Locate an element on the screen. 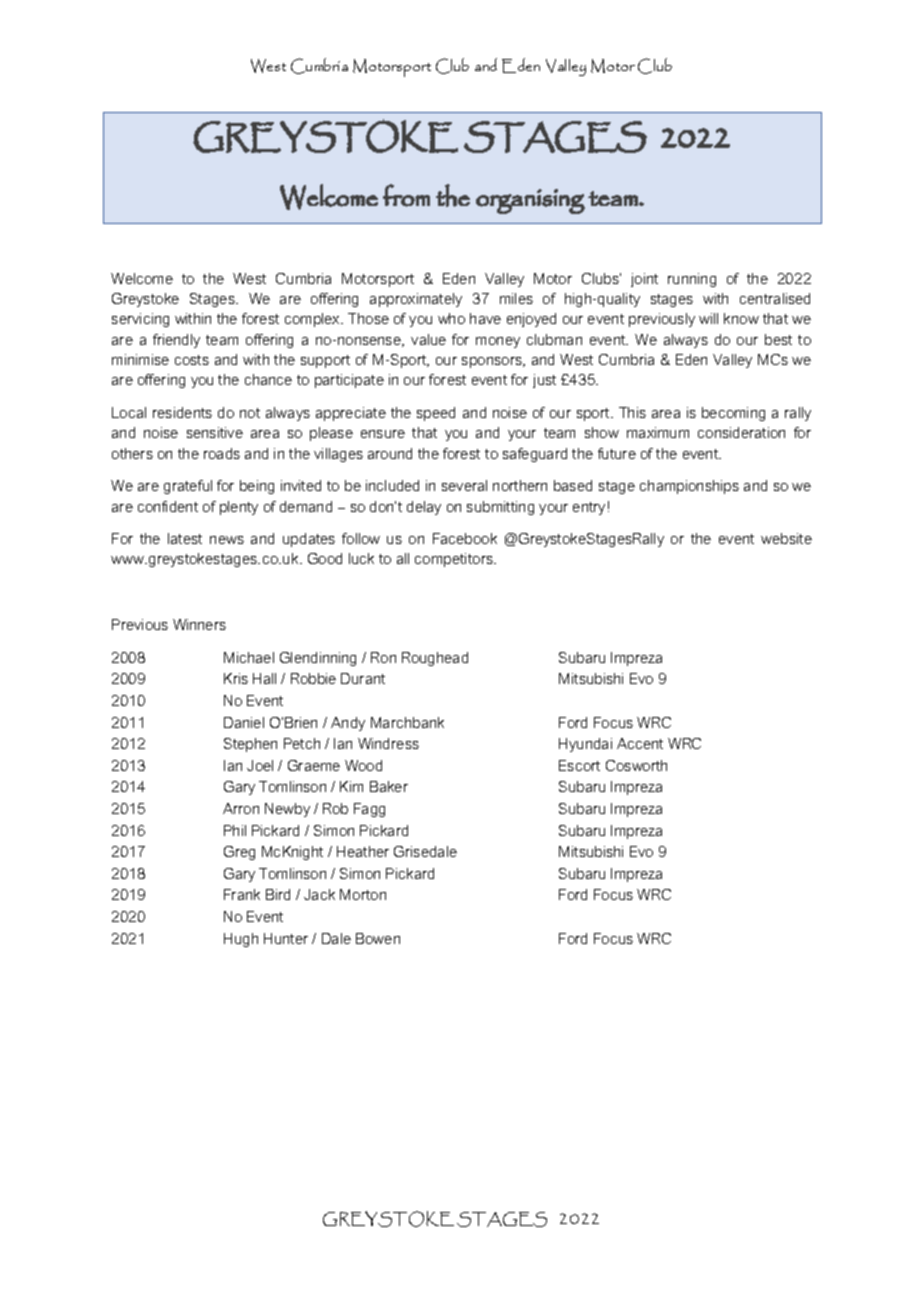 Image resolution: width=924 pixels, height=1308 pixels. championships is located at coordinates (689, 487).
